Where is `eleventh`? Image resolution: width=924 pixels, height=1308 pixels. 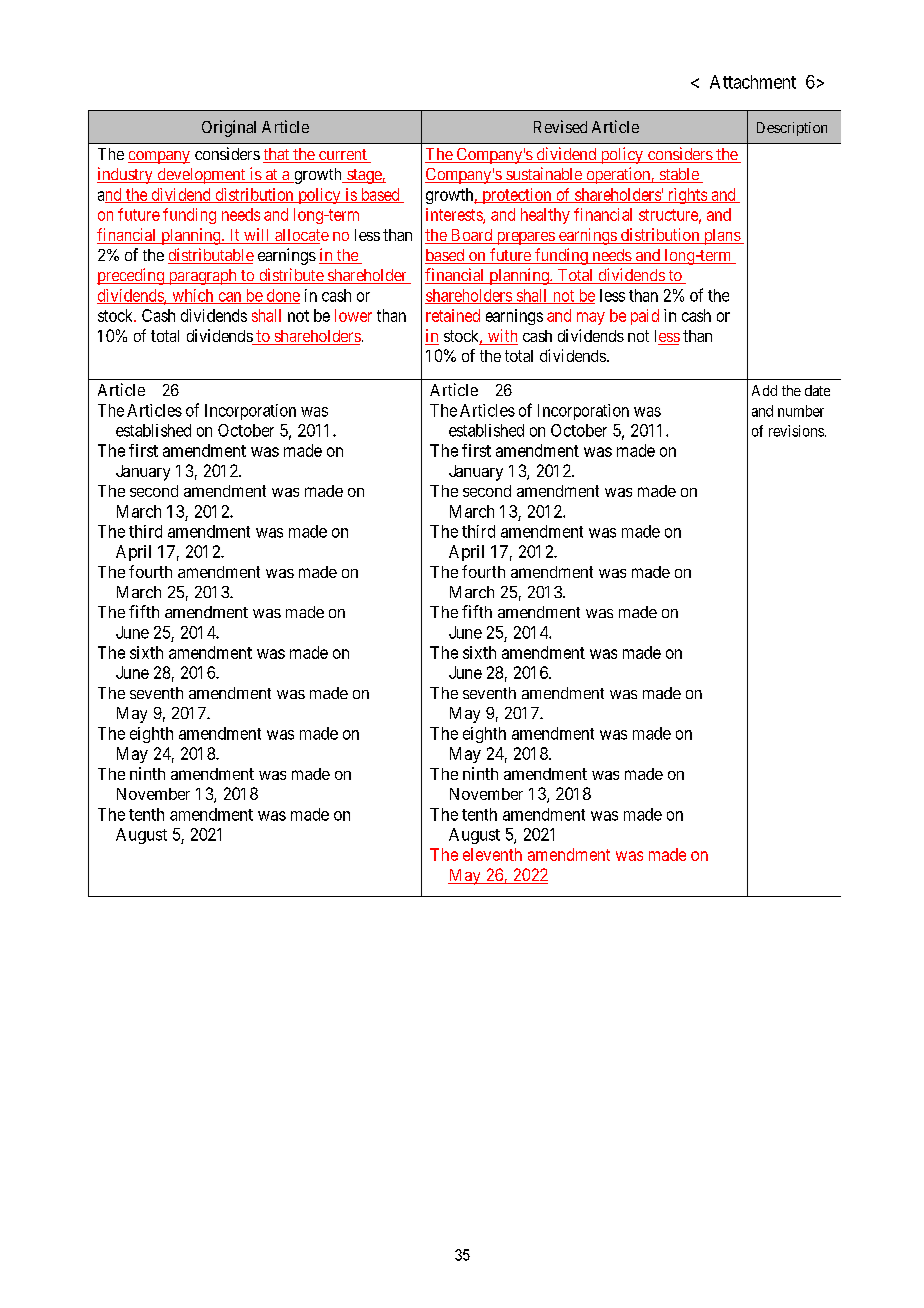 eleventh is located at coordinates (492, 854).
